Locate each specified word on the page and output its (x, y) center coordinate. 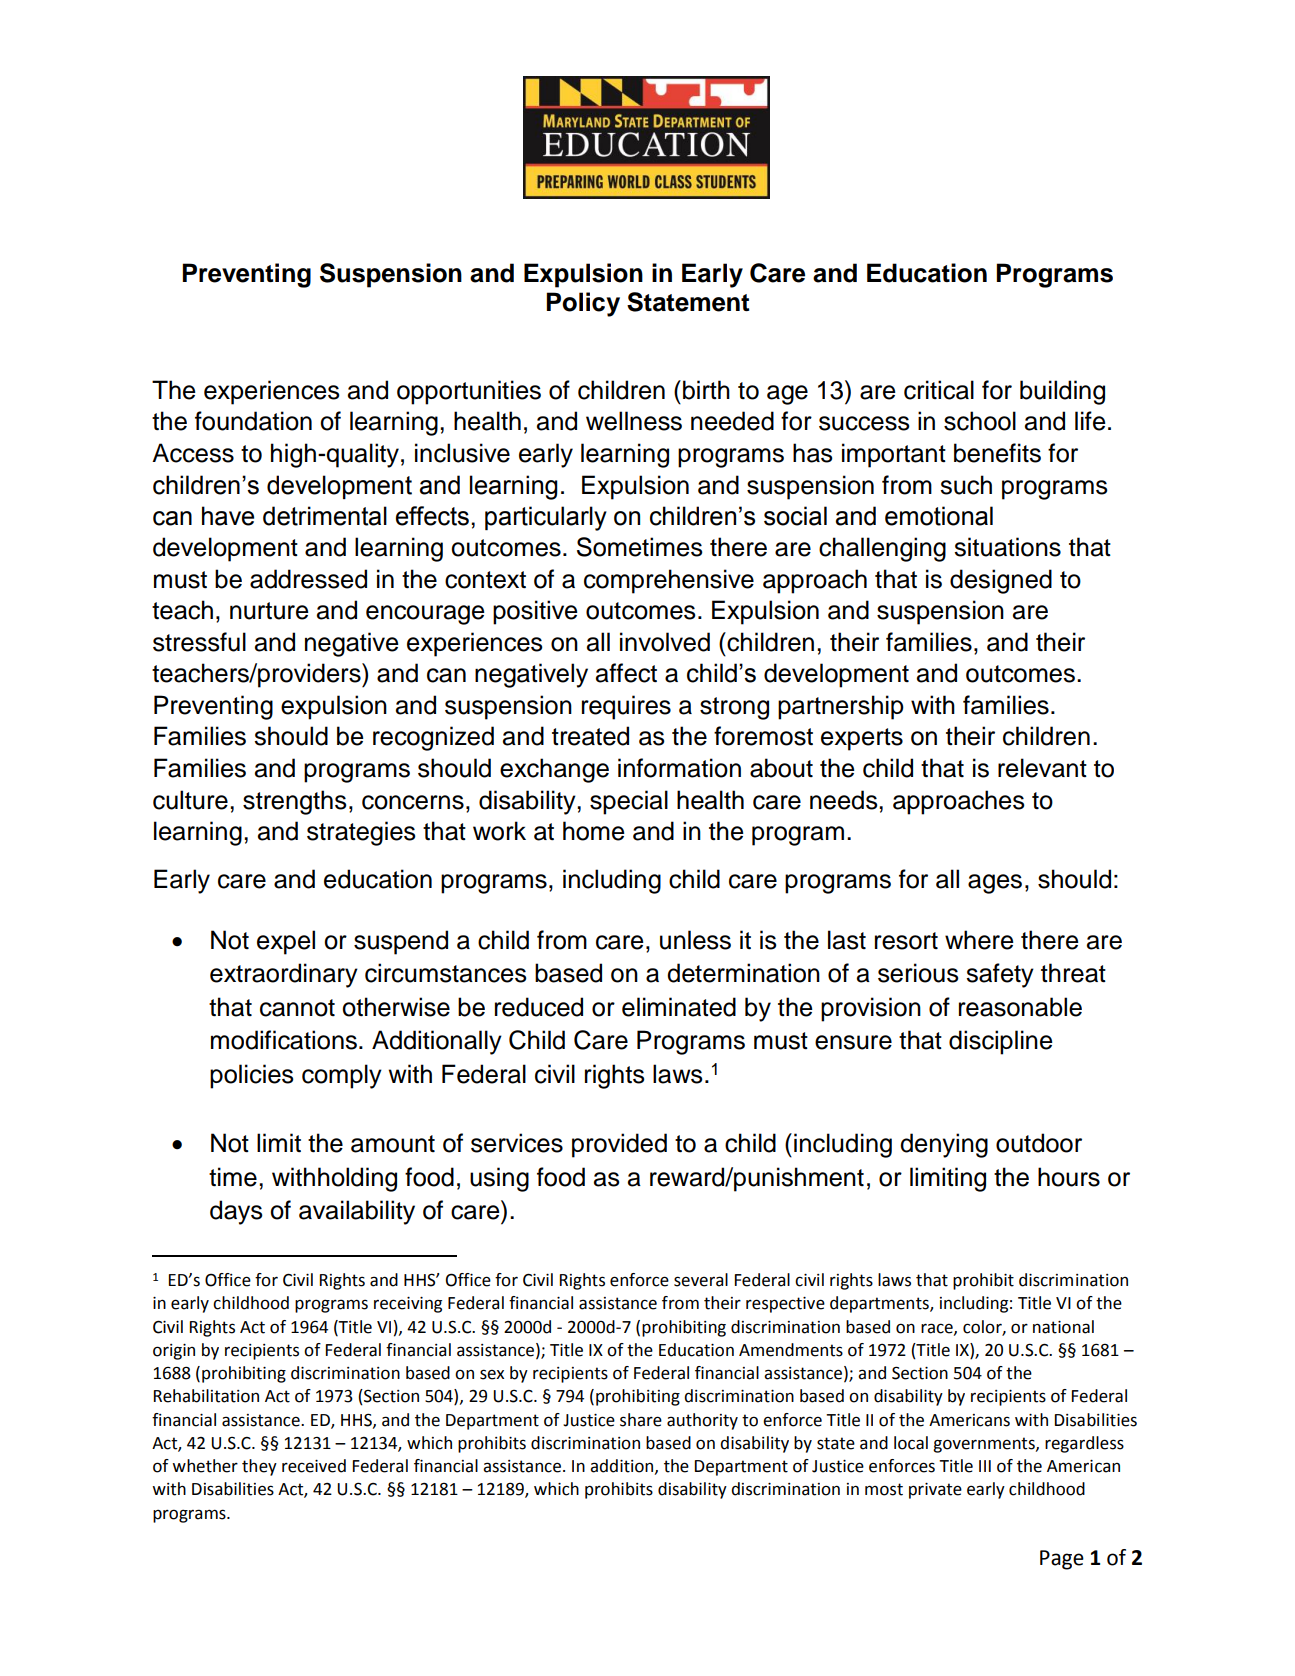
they (259, 1467)
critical (939, 390)
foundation (253, 421)
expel (286, 942)
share (641, 1420)
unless (695, 940)
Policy (583, 304)
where (979, 940)
